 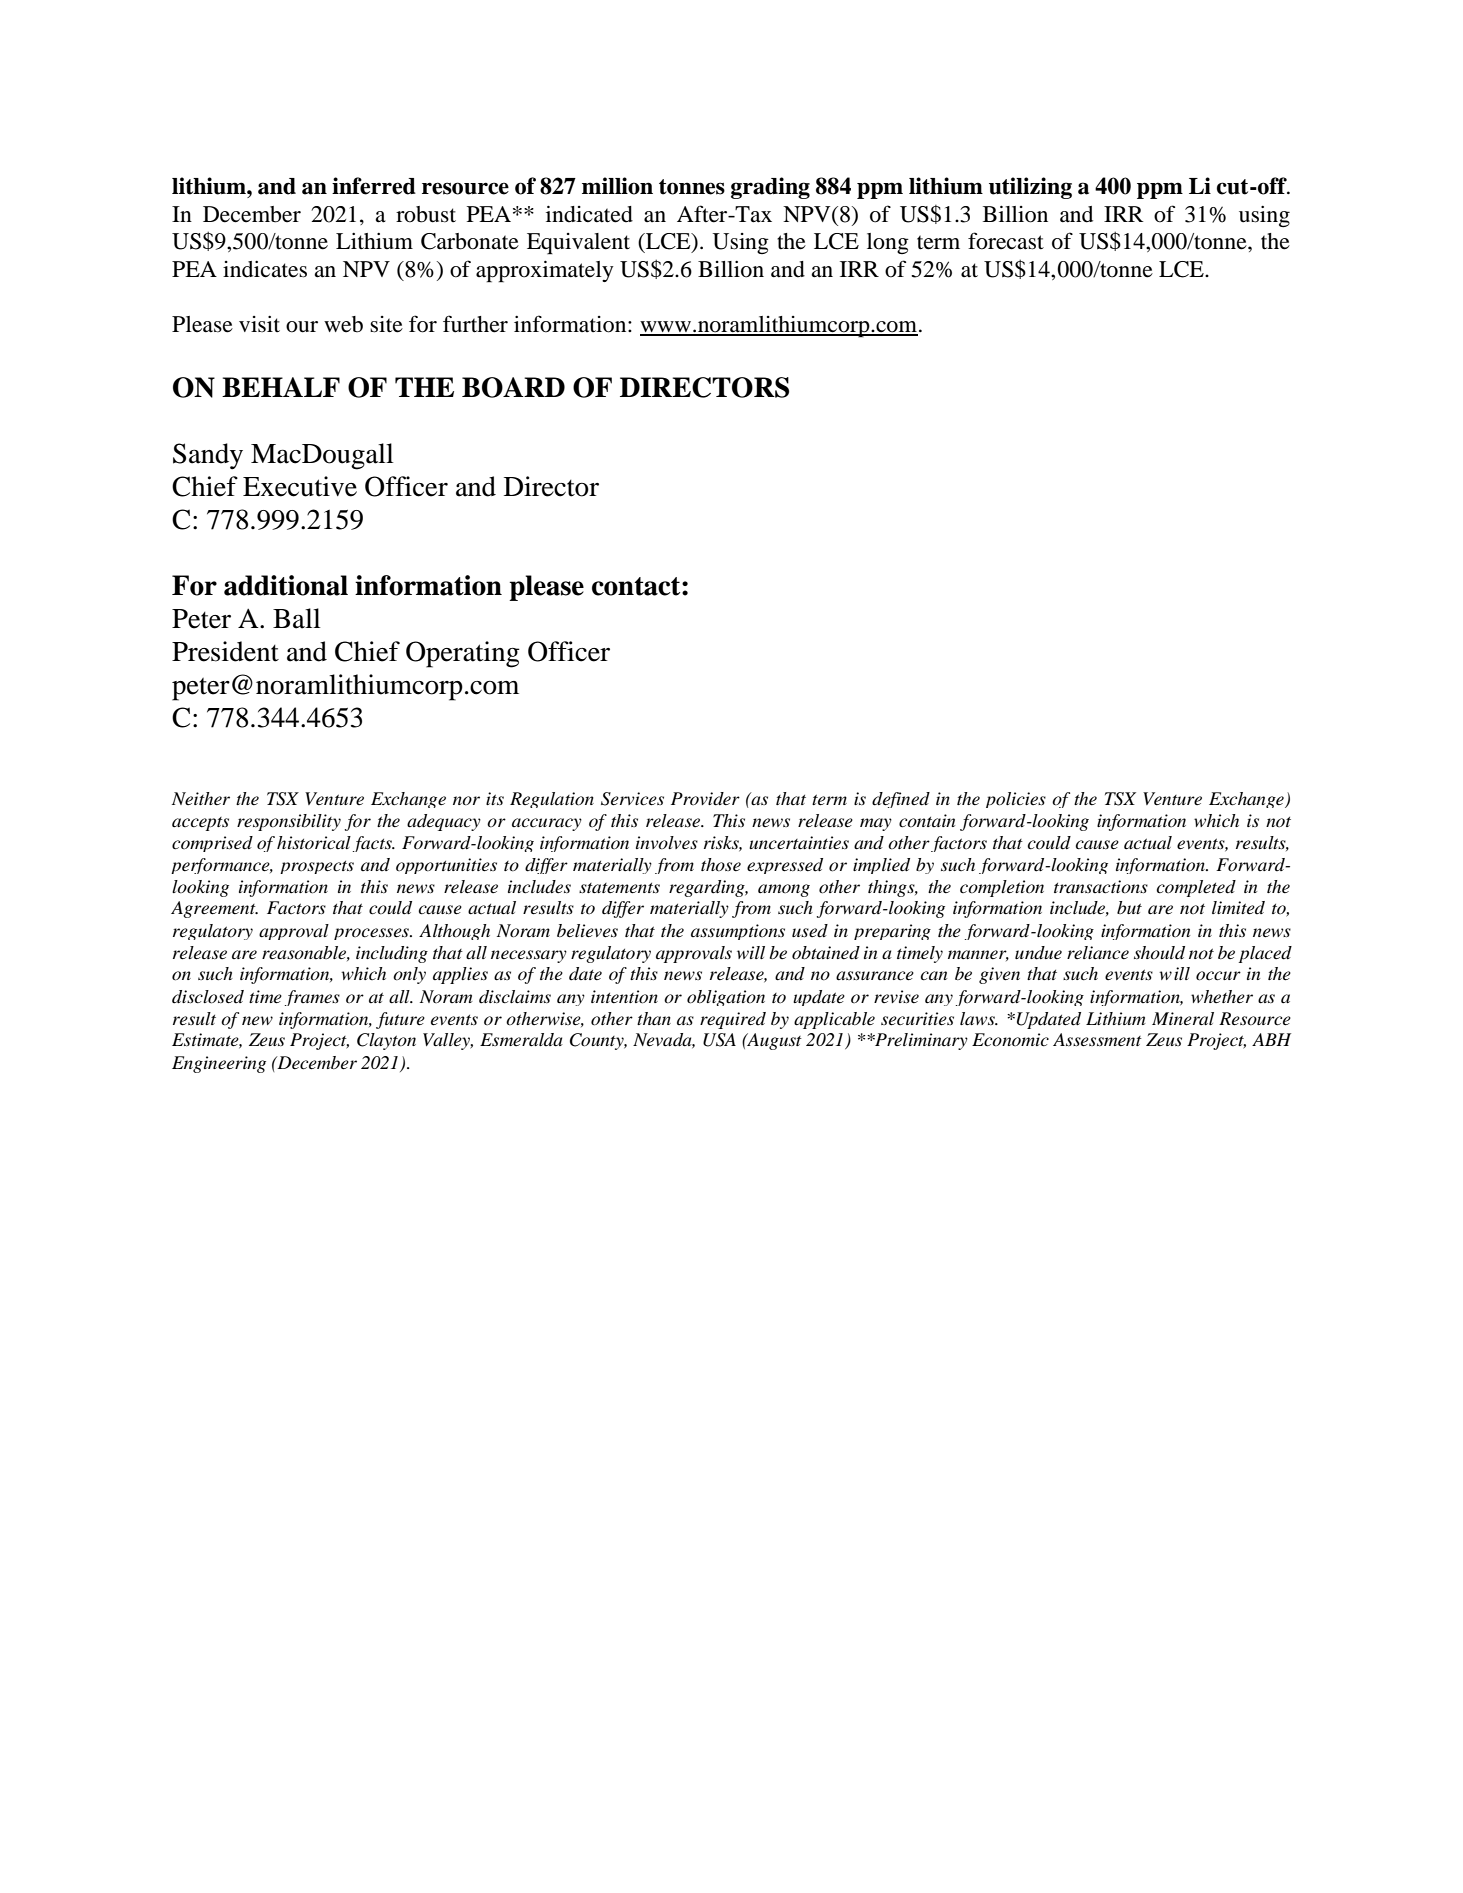 What do you see at coordinates (1030, 188) in the screenshot?
I see `utilizing` at bounding box center [1030, 188].
